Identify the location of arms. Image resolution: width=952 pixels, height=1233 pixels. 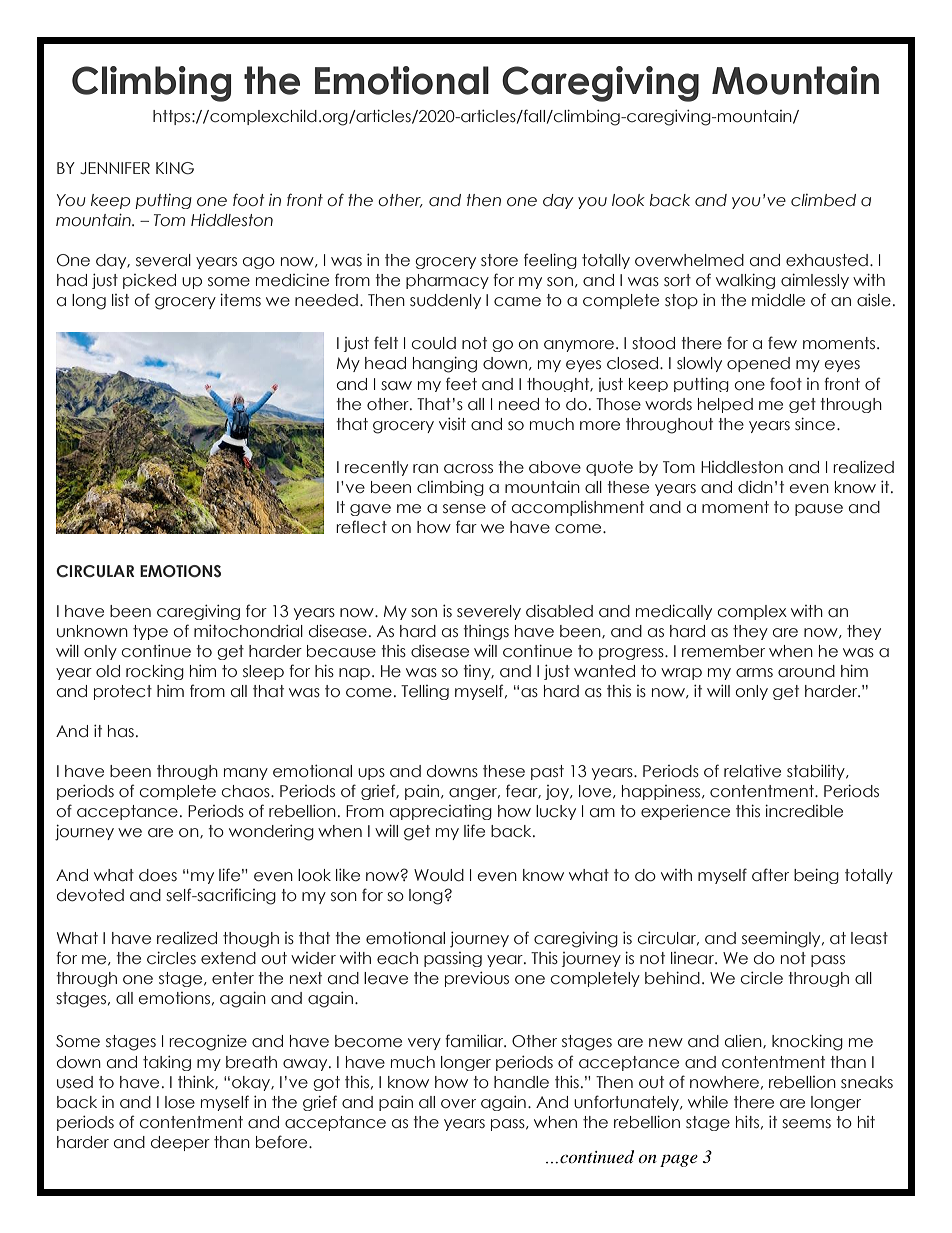
(754, 672).
